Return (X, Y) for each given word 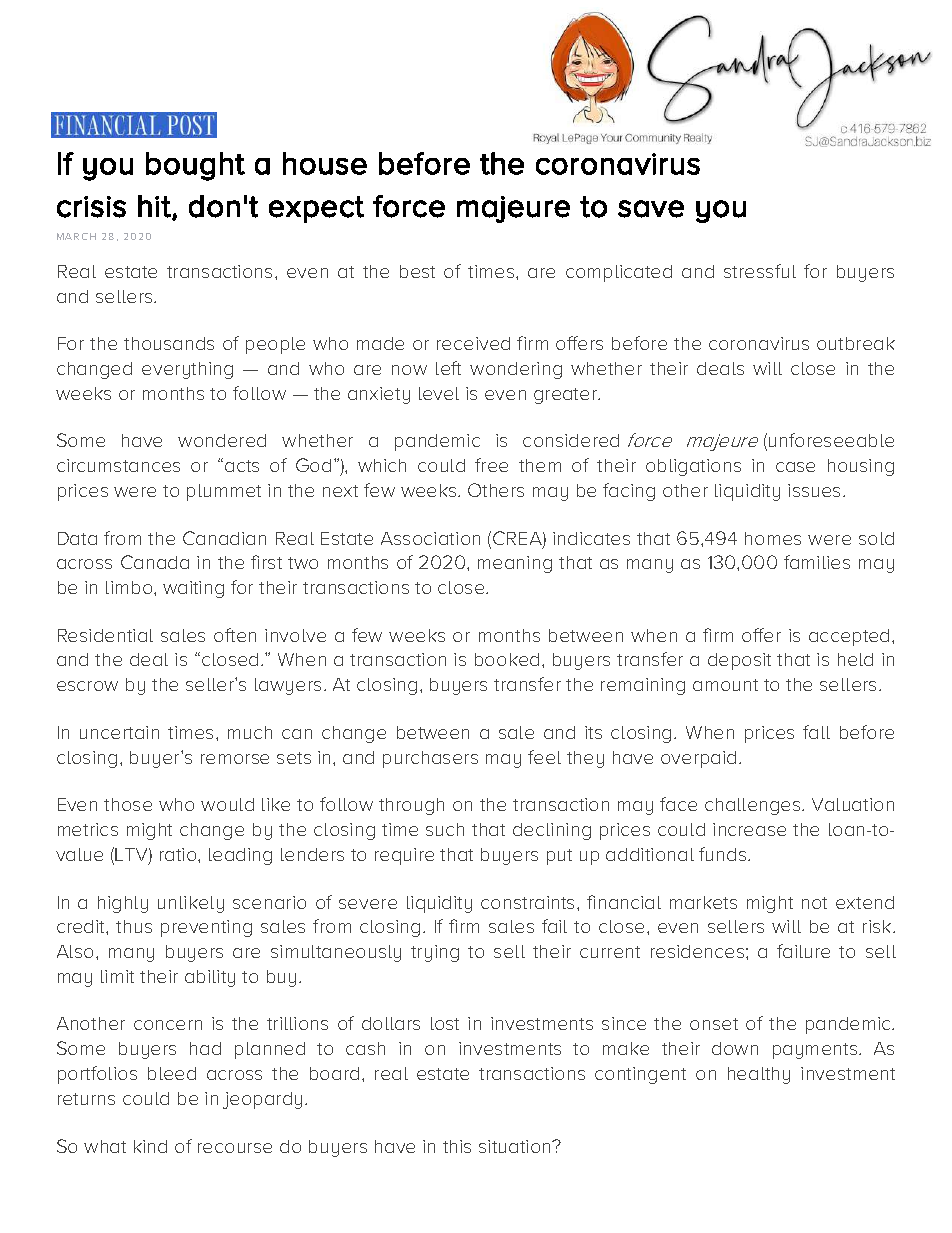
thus (134, 926)
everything (187, 370)
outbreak (856, 343)
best (417, 271)
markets (703, 902)
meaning (515, 564)
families (817, 562)
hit (155, 207)
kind (150, 1146)
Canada (155, 562)
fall (816, 732)
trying (435, 953)
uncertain (119, 732)
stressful (760, 271)
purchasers (430, 759)
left (448, 368)
